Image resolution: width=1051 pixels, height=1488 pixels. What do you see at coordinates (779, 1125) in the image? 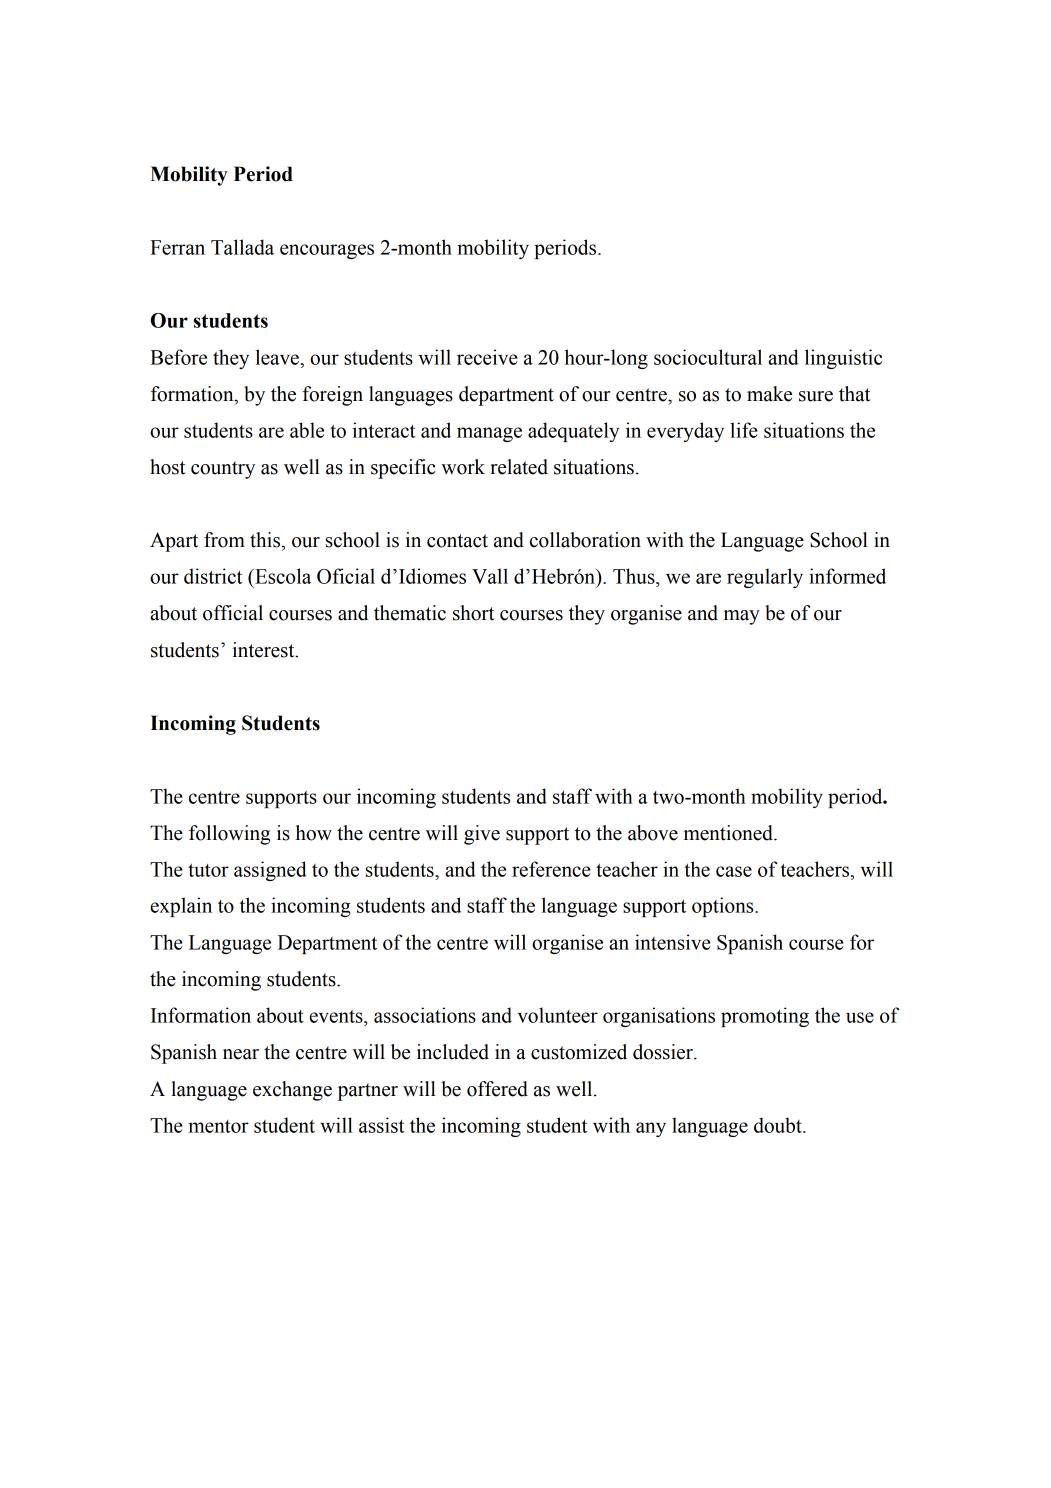
I see `doubt` at bounding box center [779, 1125].
